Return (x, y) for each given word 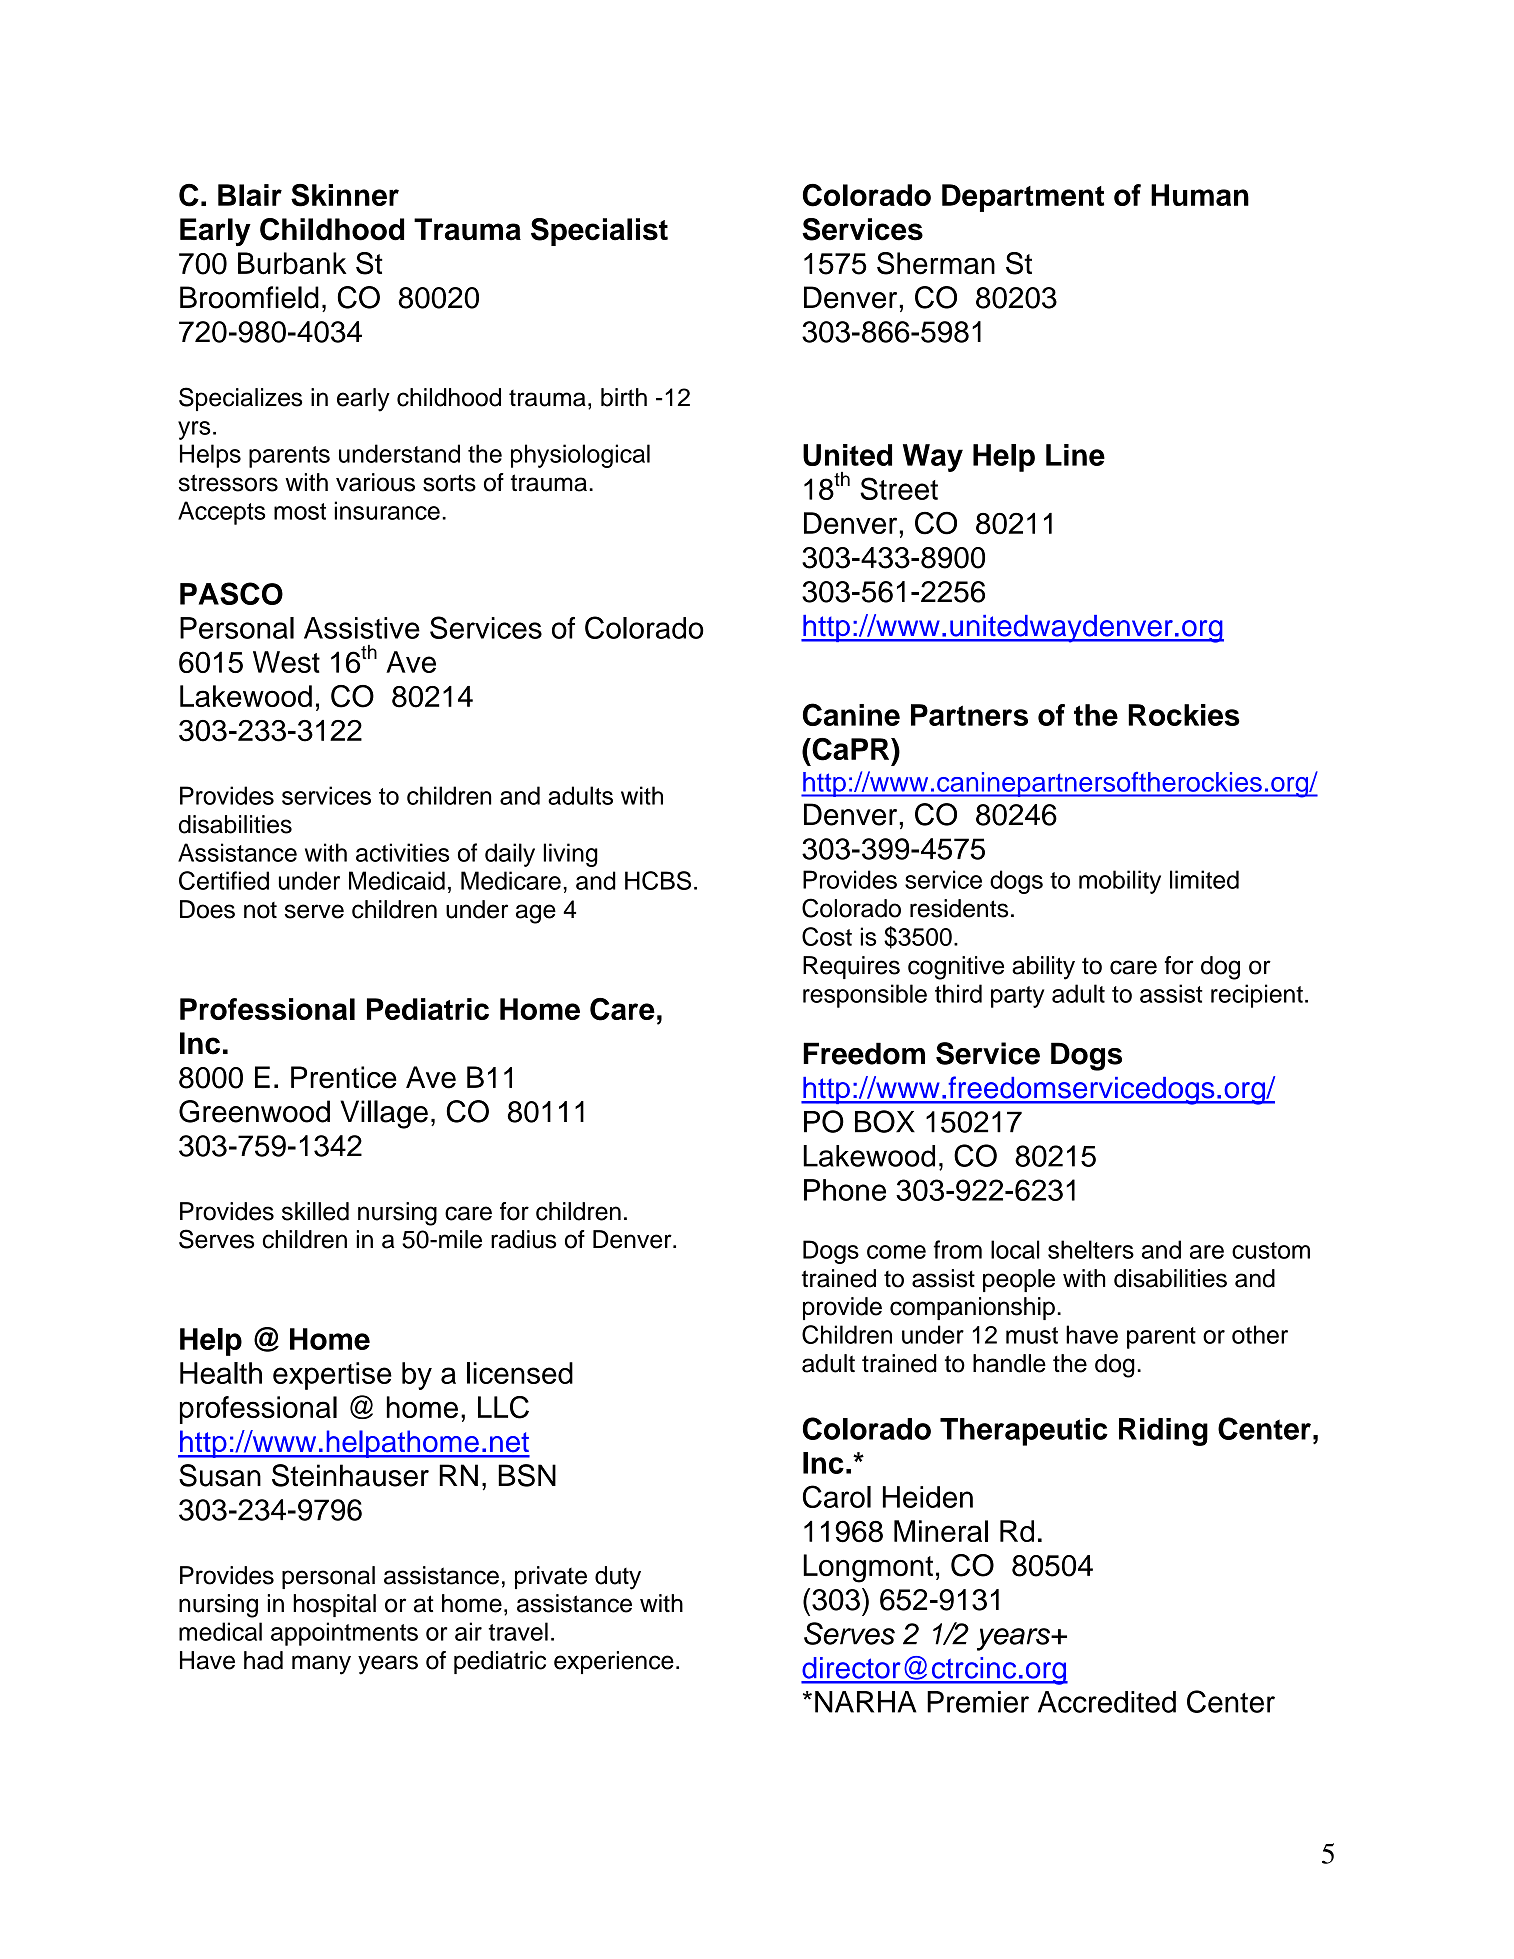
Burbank (292, 263)
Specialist (599, 232)
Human (1200, 195)
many (321, 1665)
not (260, 910)
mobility (1120, 882)
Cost (827, 936)
